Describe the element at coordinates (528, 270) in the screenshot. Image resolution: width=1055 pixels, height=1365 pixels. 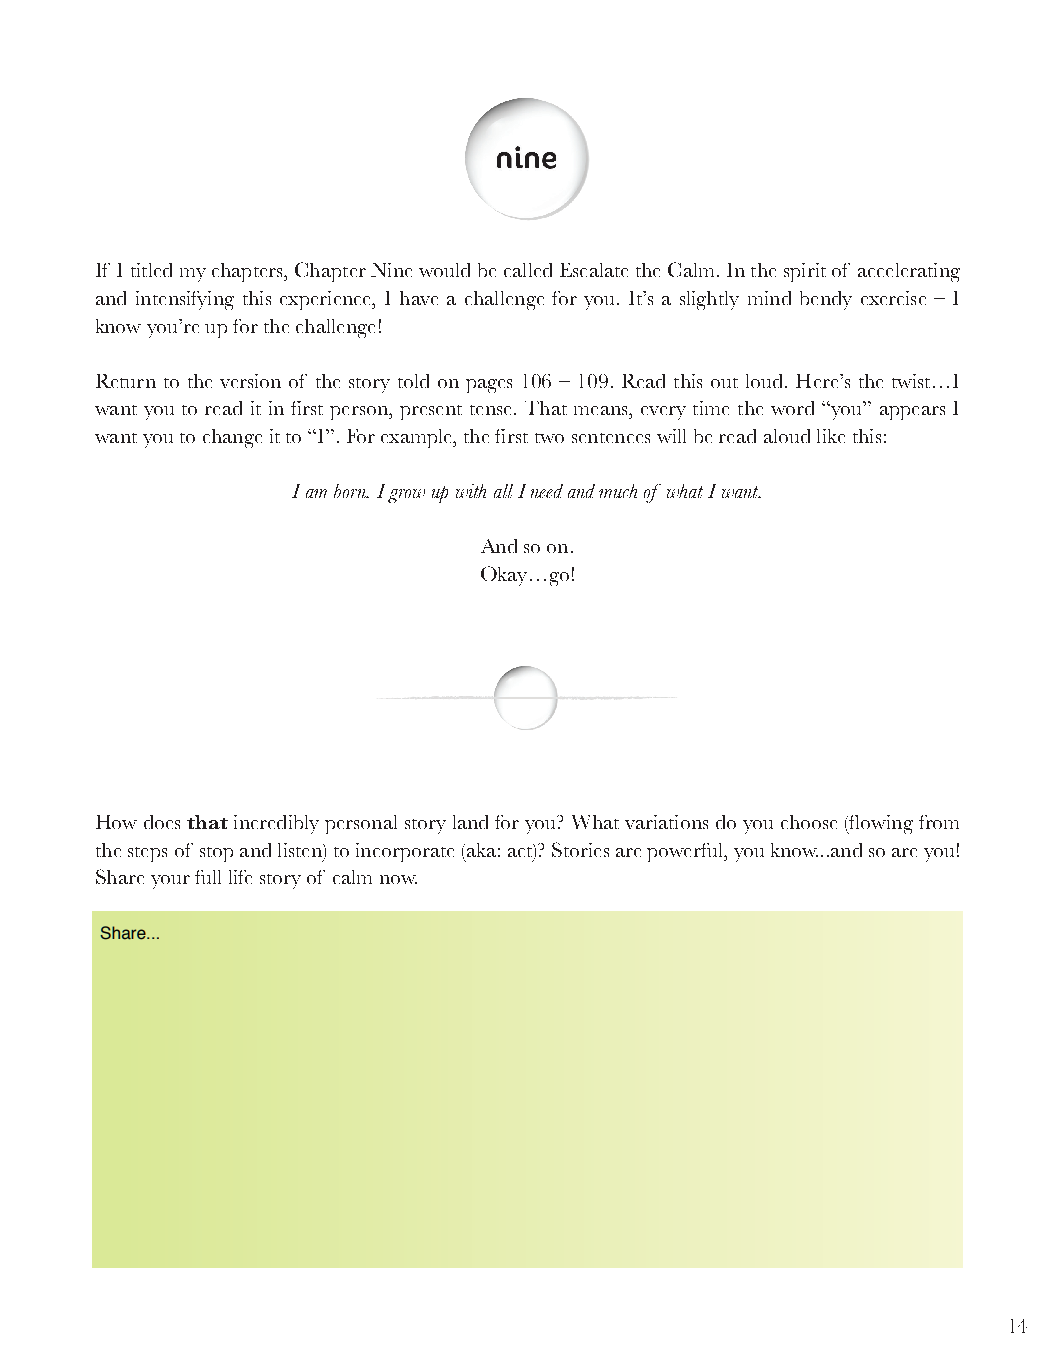
I see `called` at that location.
